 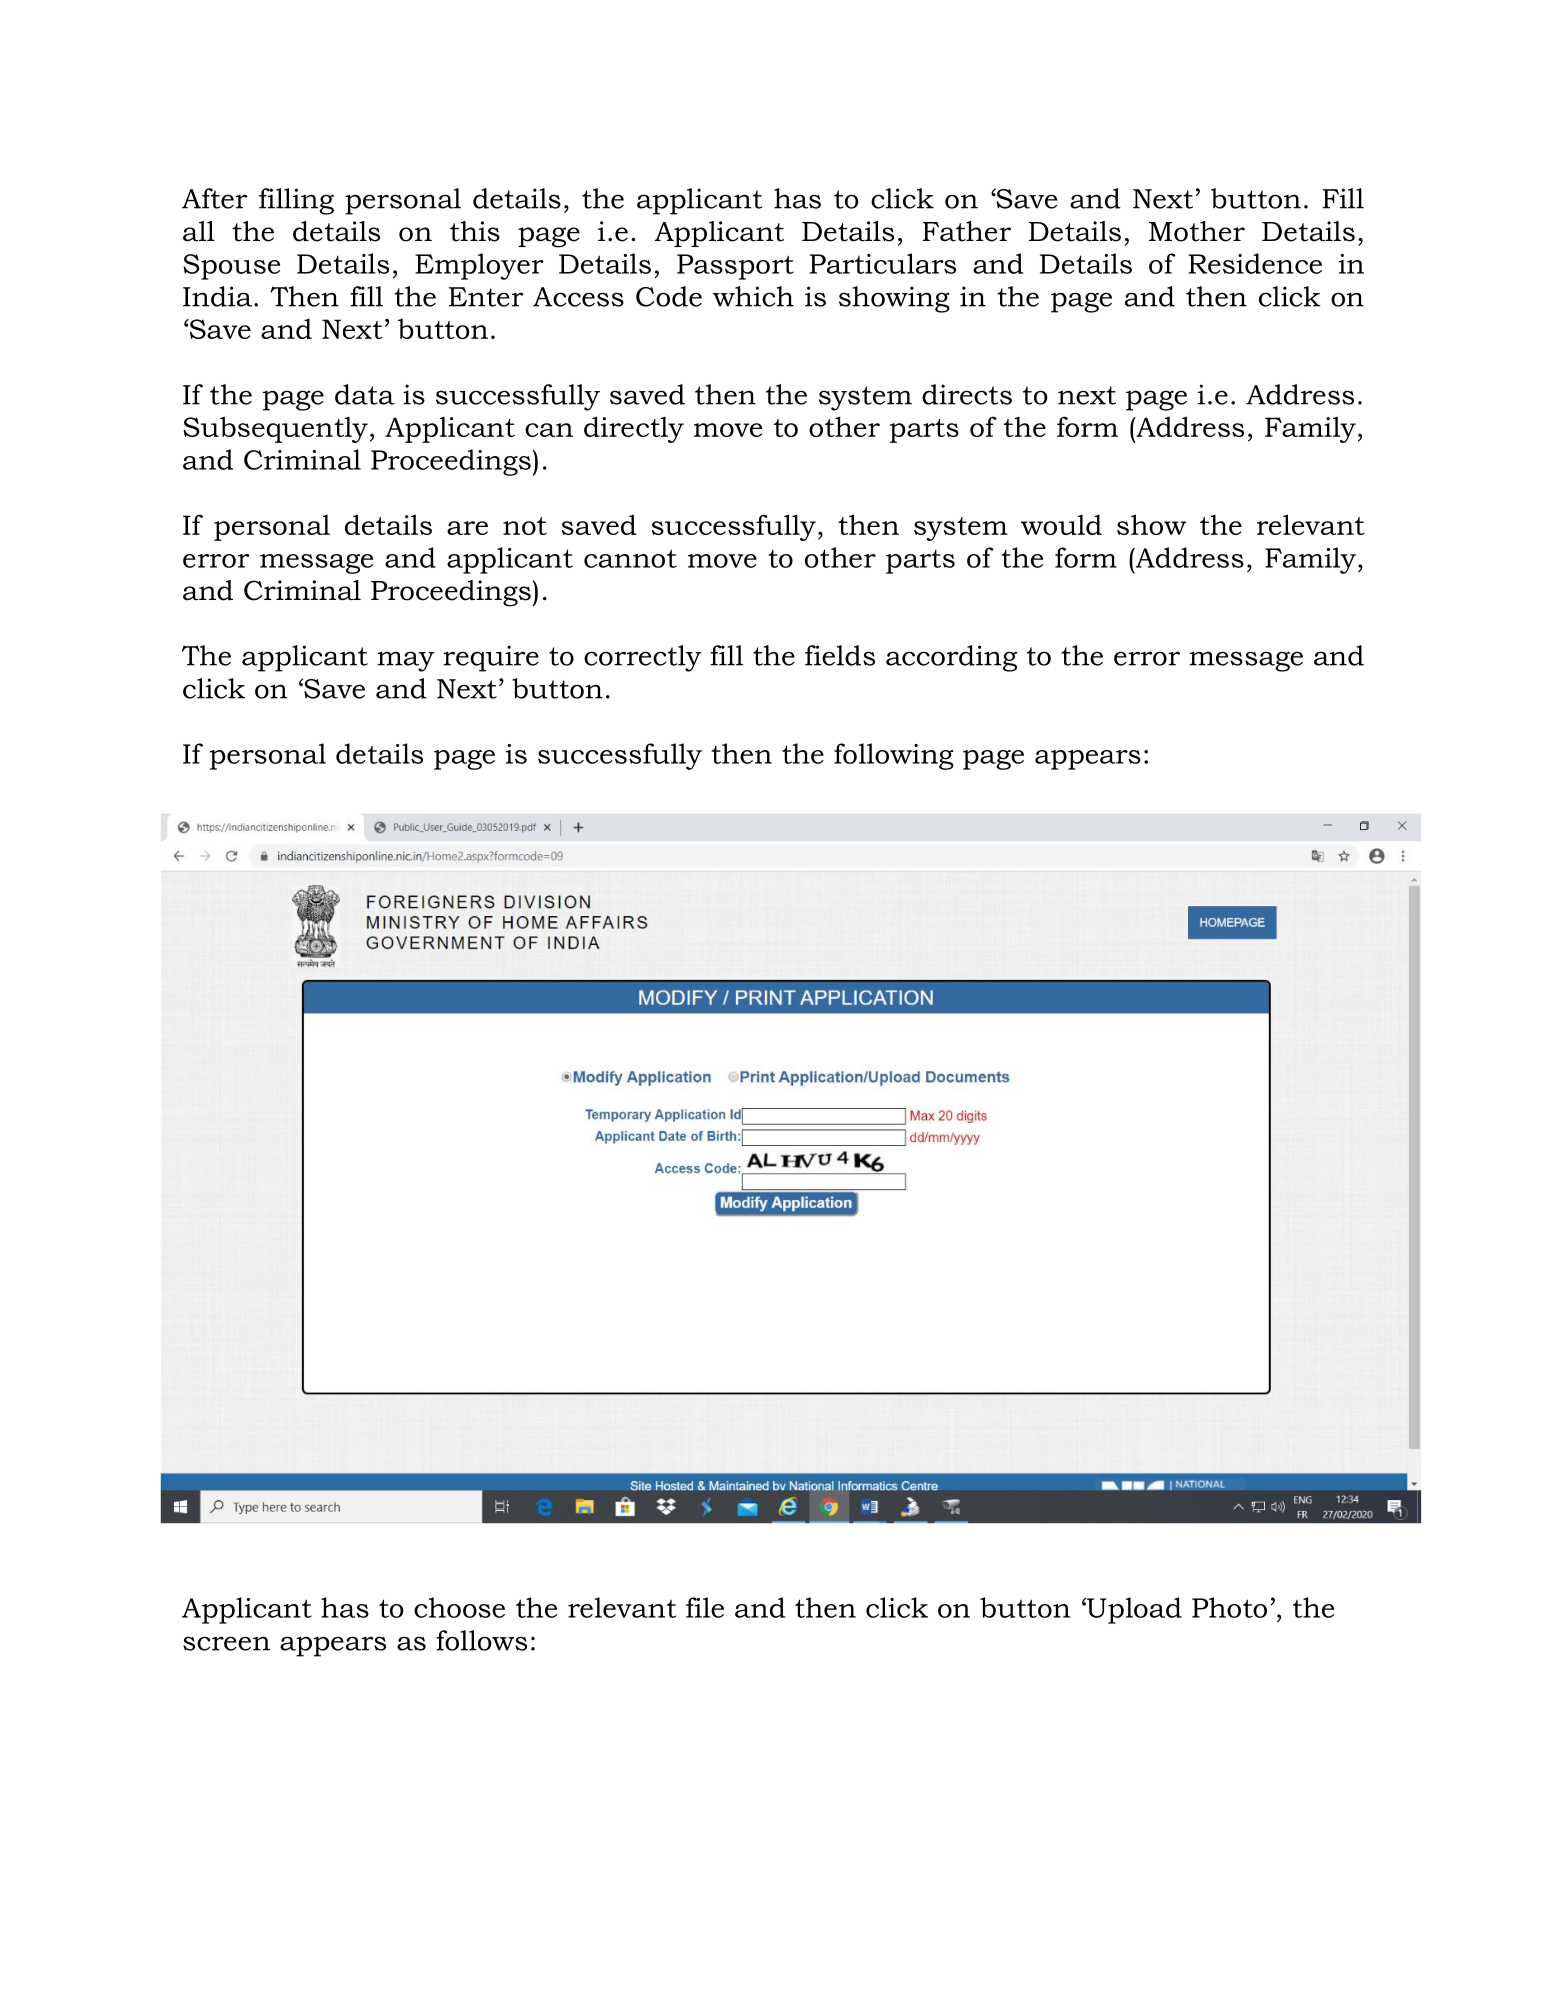 What do you see at coordinates (226, 1643) in the page?
I see `screen` at bounding box center [226, 1643].
